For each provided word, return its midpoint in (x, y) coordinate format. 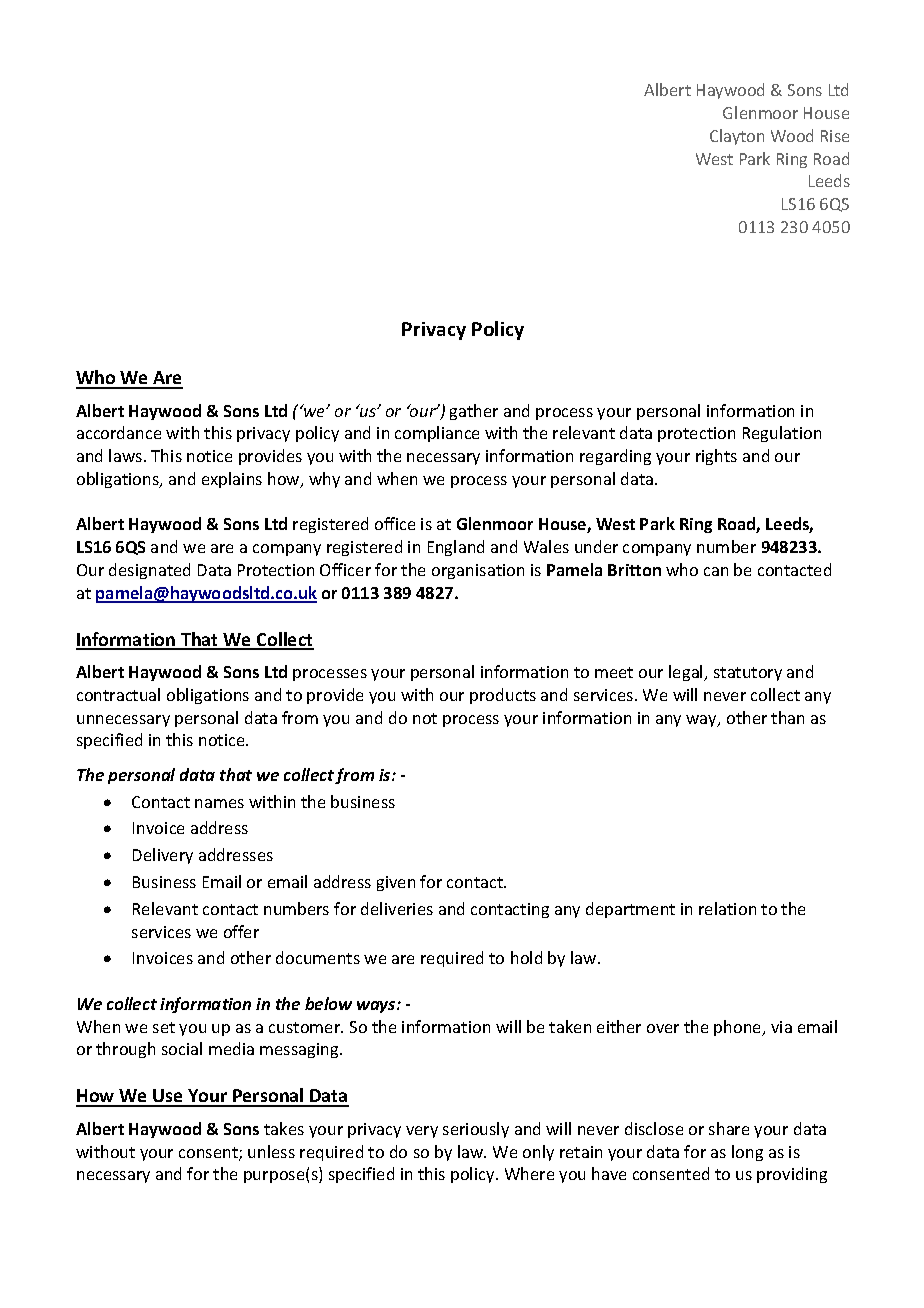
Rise (835, 136)
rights (716, 457)
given (396, 883)
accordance (119, 432)
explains (232, 480)
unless (271, 1151)
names (219, 803)
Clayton (737, 137)
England (456, 548)
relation (727, 908)
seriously (476, 1130)
